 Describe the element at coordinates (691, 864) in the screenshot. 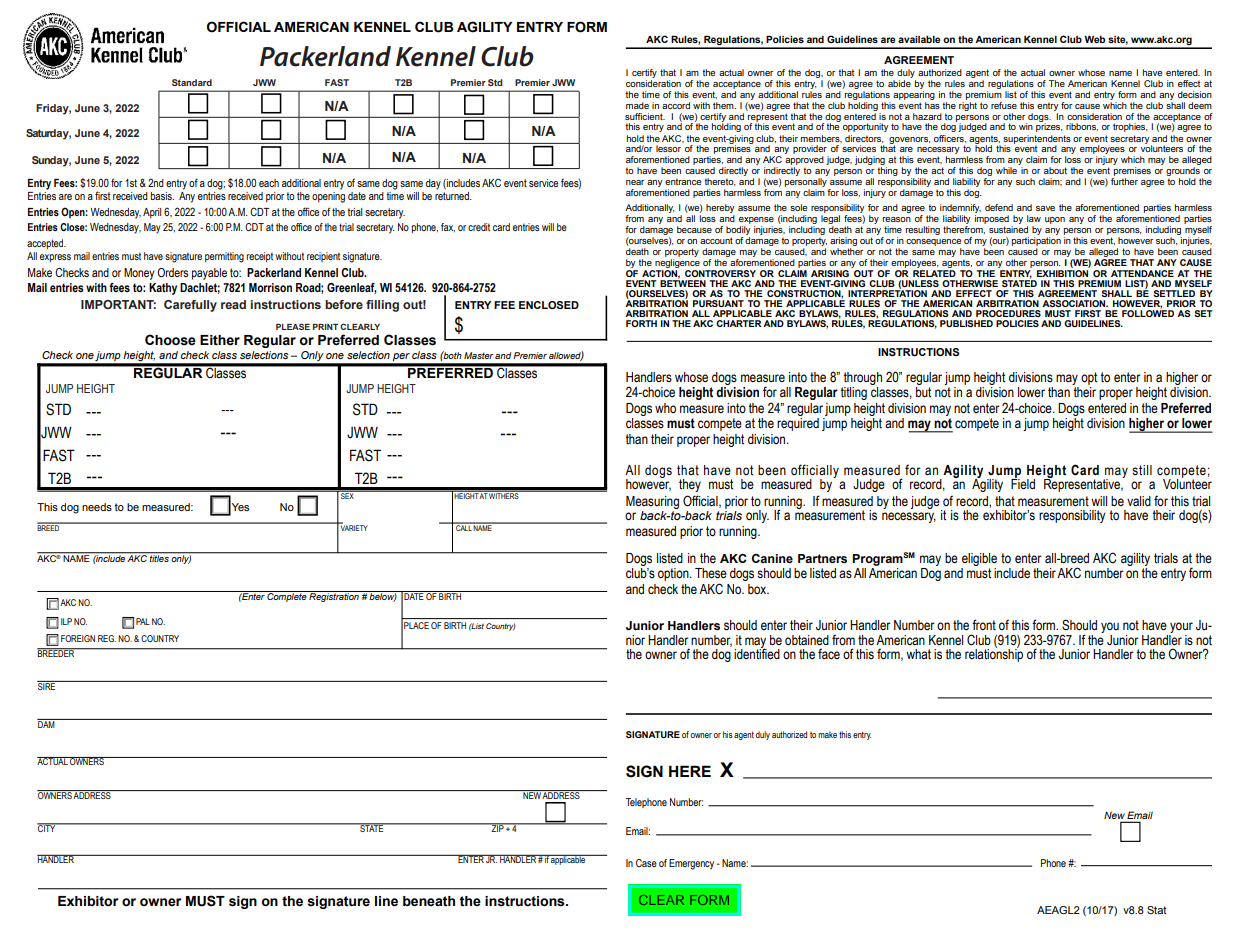

I see `Emergency` at that location.
